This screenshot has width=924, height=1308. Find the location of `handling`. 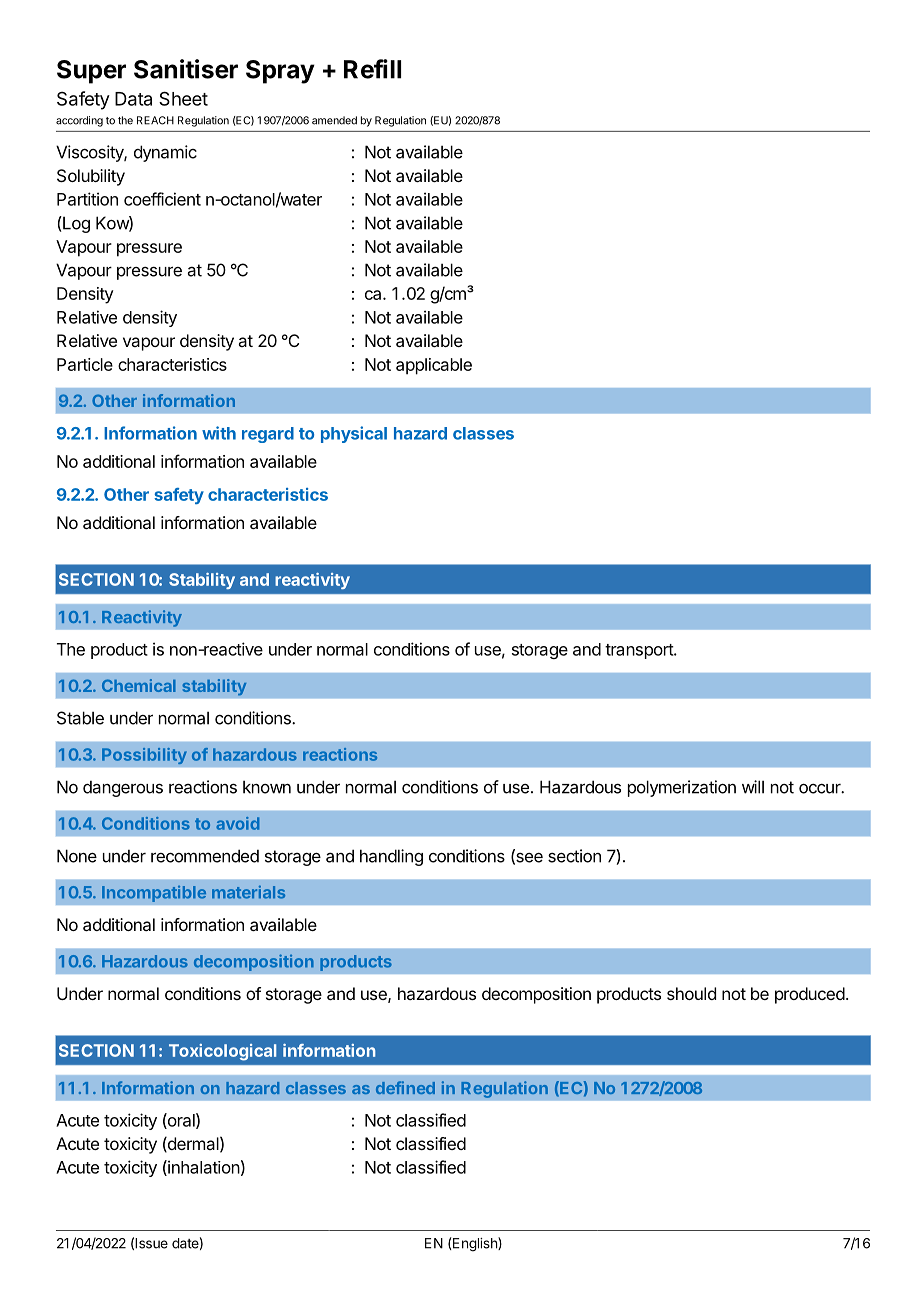

handling is located at coordinates (391, 857).
